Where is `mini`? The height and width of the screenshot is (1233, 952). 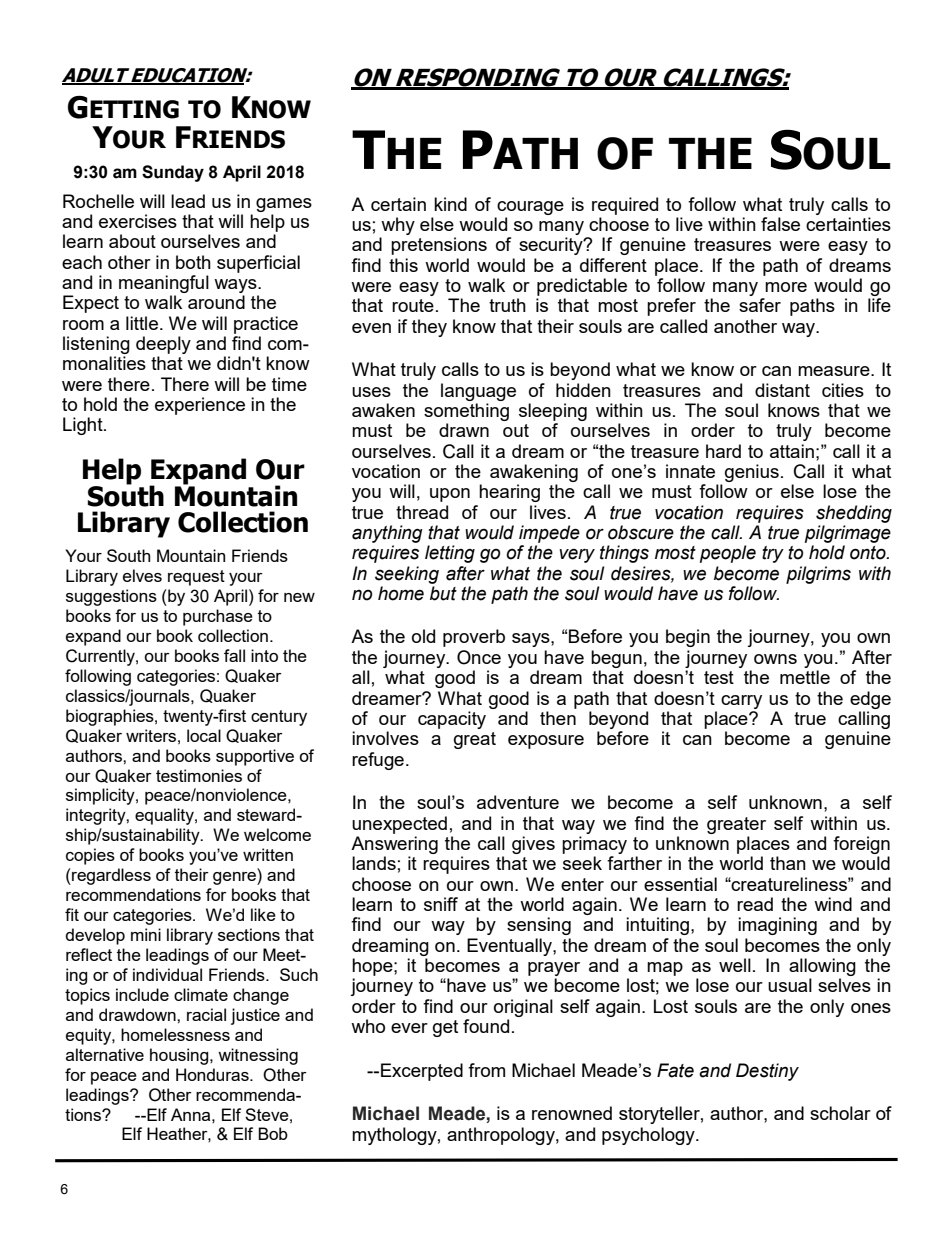 mini is located at coordinates (146, 934).
